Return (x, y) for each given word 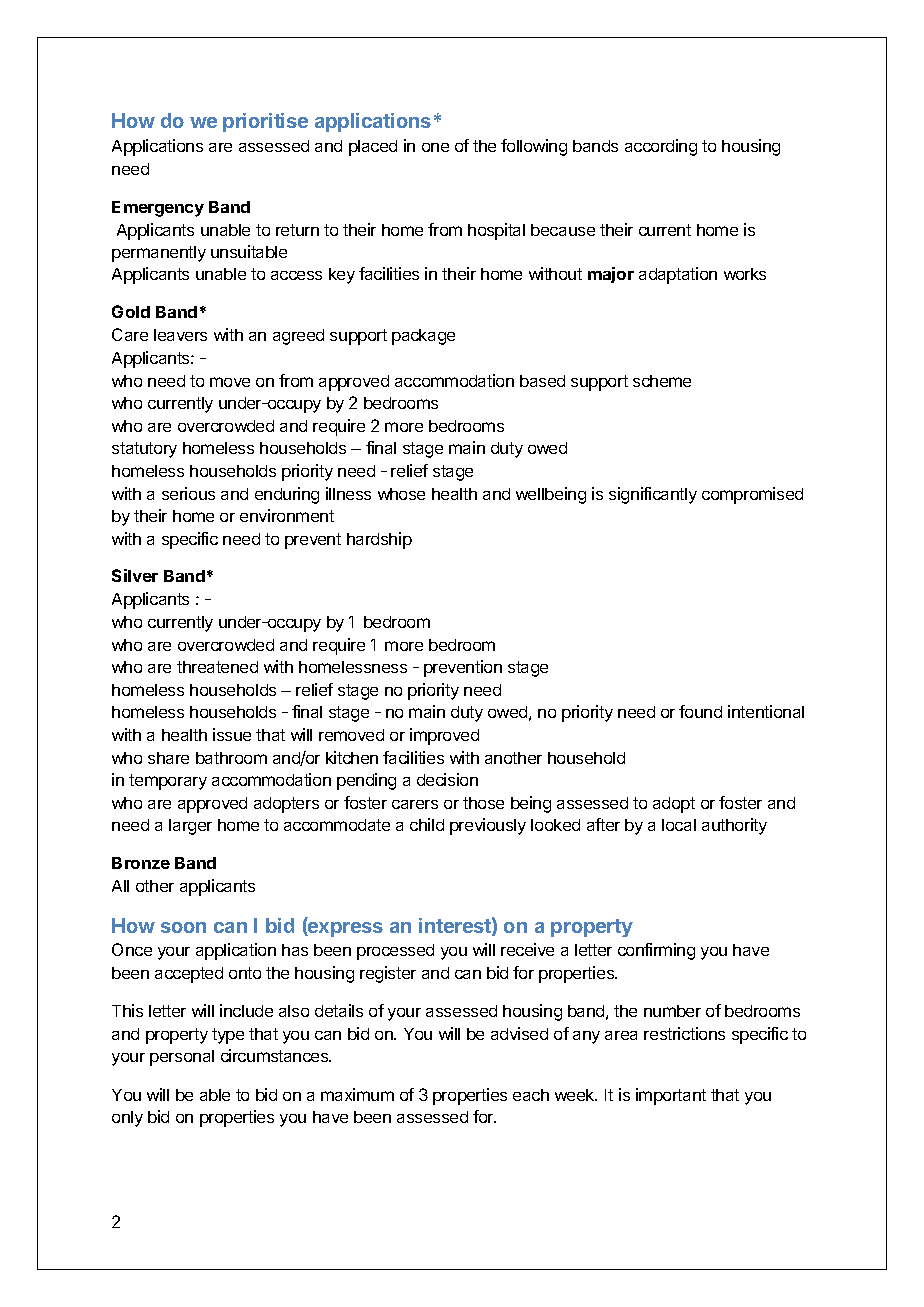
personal (182, 1058)
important (671, 1096)
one (435, 147)
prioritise (265, 122)
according (661, 147)
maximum (357, 1094)
